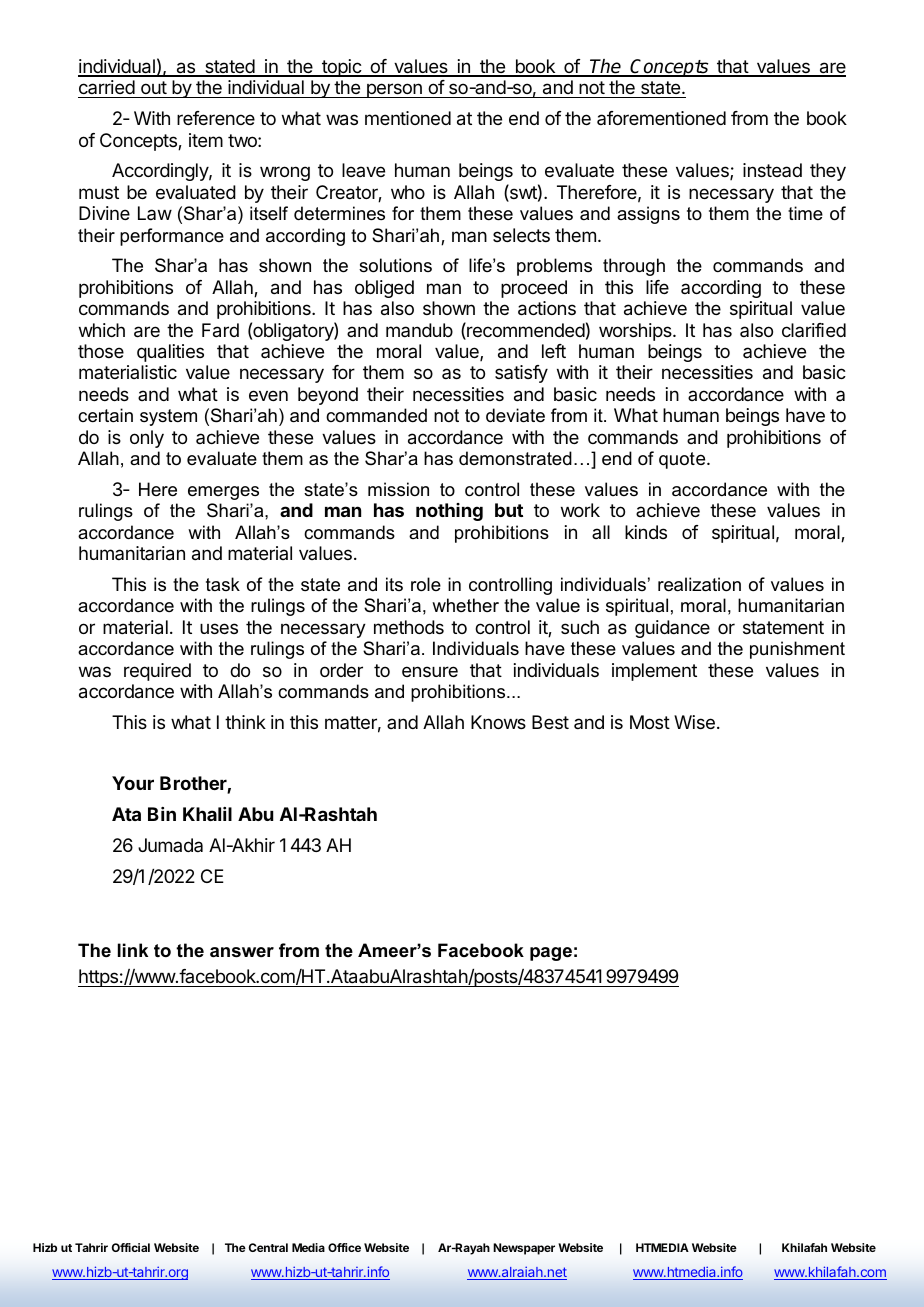 The width and height of the screenshot is (924, 1307). Describe the element at coordinates (551, 954) in the screenshot. I see `page` at that location.
